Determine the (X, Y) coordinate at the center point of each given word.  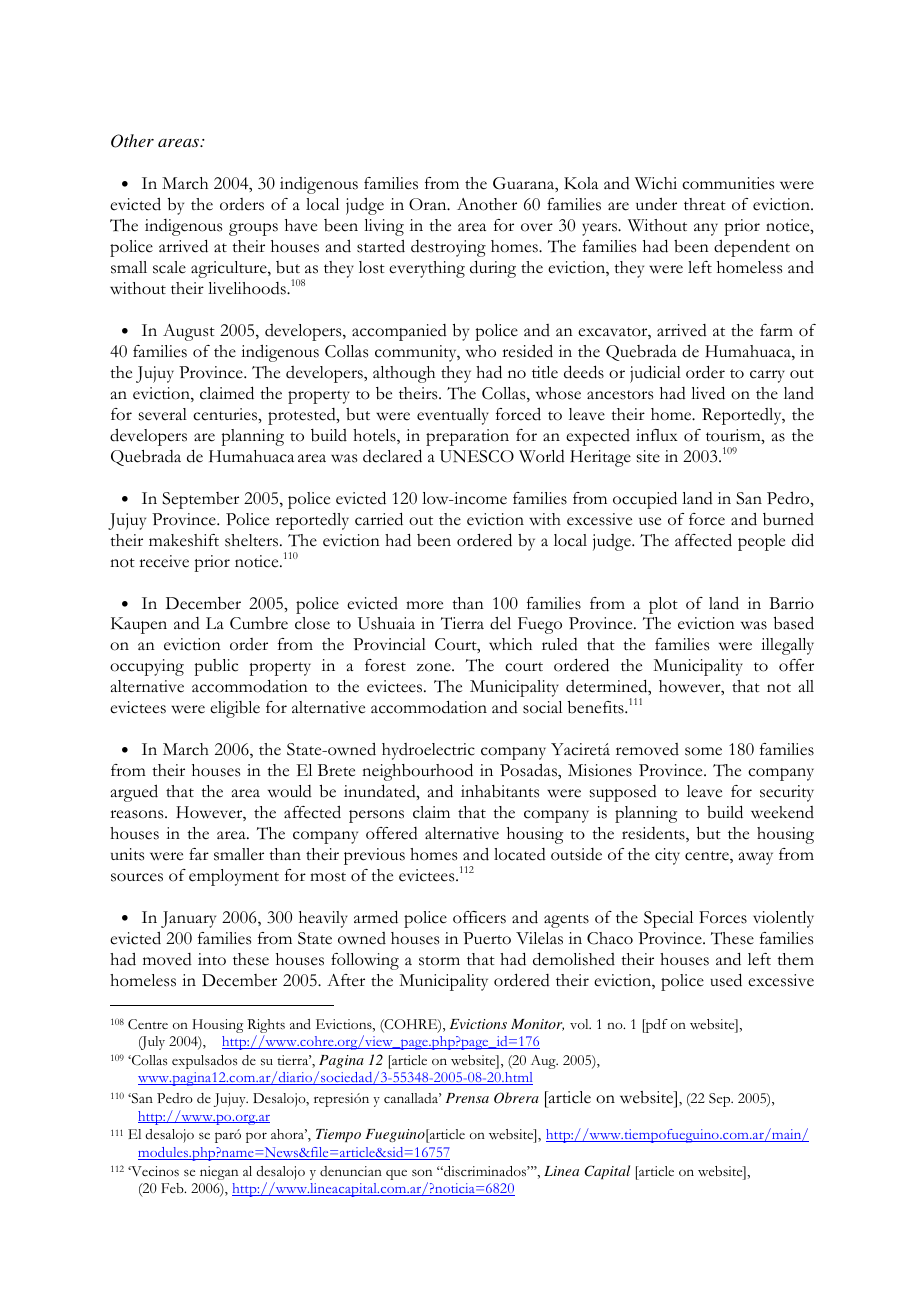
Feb (173, 1188)
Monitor (537, 1025)
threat (705, 204)
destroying (448, 248)
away (756, 858)
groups (253, 229)
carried (379, 519)
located (520, 854)
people (761, 542)
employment (234, 877)
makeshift (184, 540)
